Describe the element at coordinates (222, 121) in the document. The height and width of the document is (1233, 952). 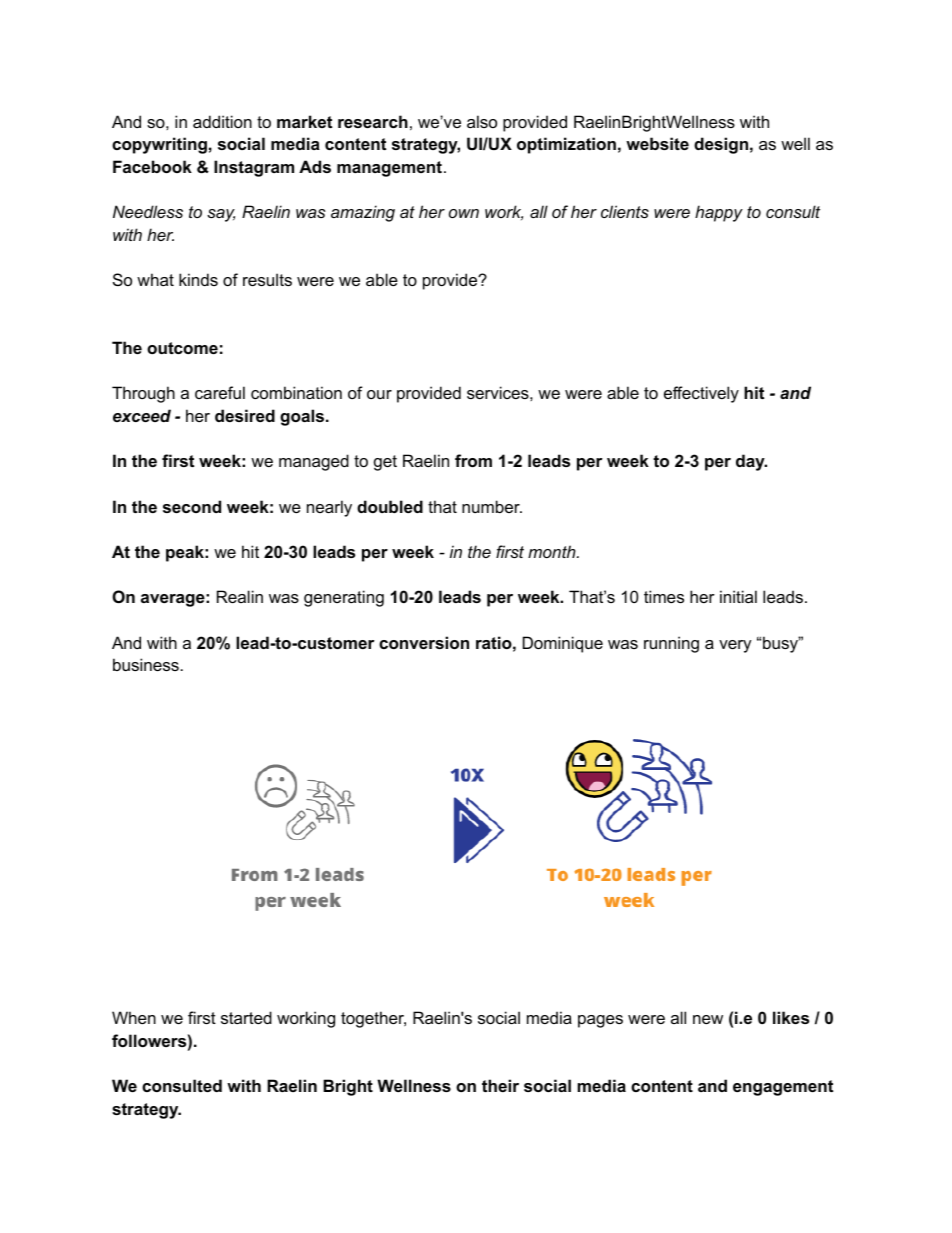
I see `addition` at that location.
